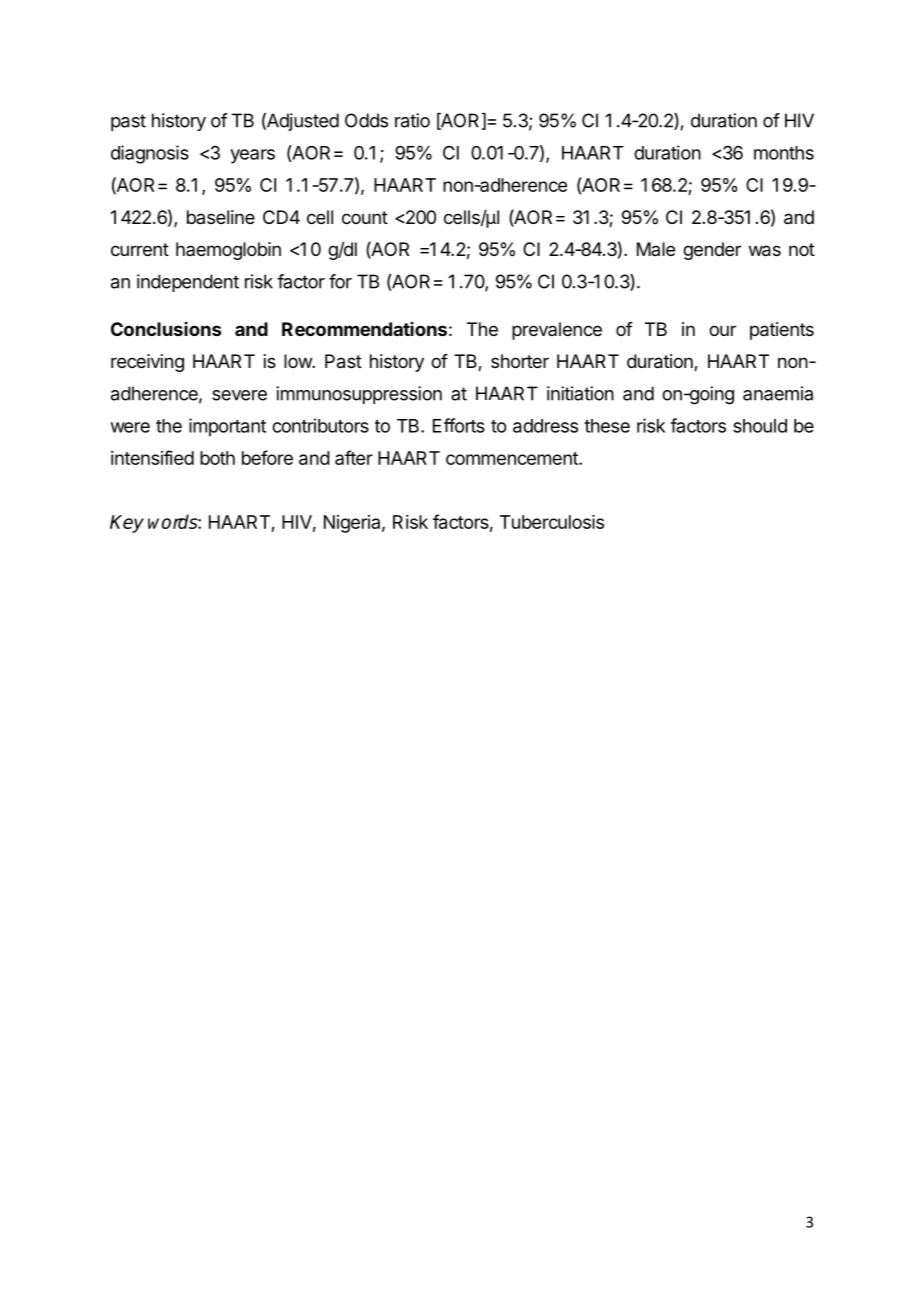 This page has width=924, height=1308. Describe the element at coordinates (147, 363) in the page. I see `receiving` at that location.
